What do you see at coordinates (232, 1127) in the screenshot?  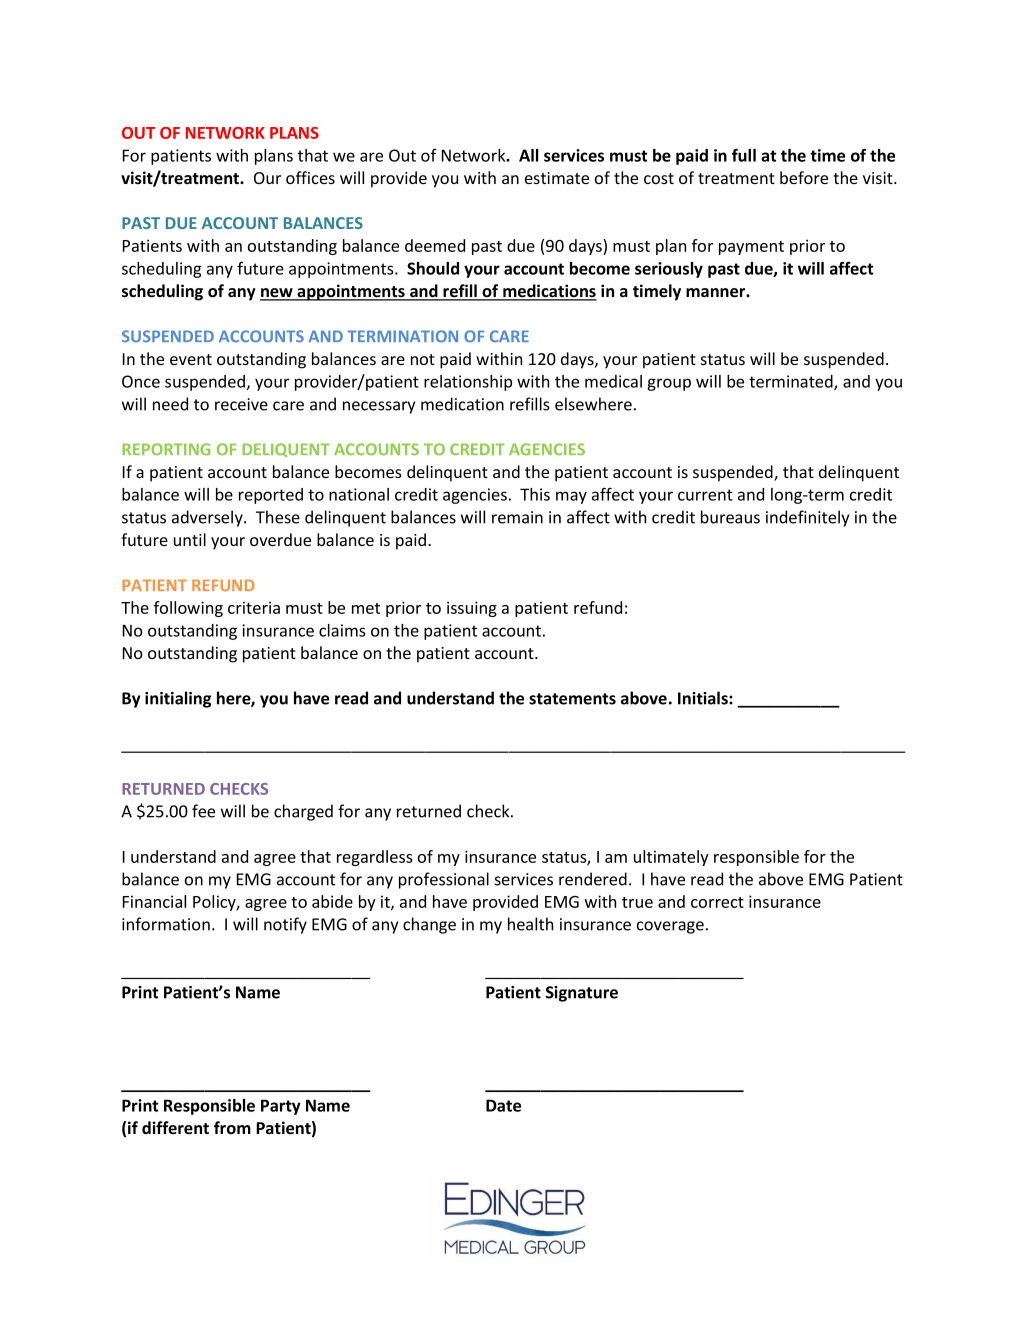 I see `from` at bounding box center [232, 1127].
